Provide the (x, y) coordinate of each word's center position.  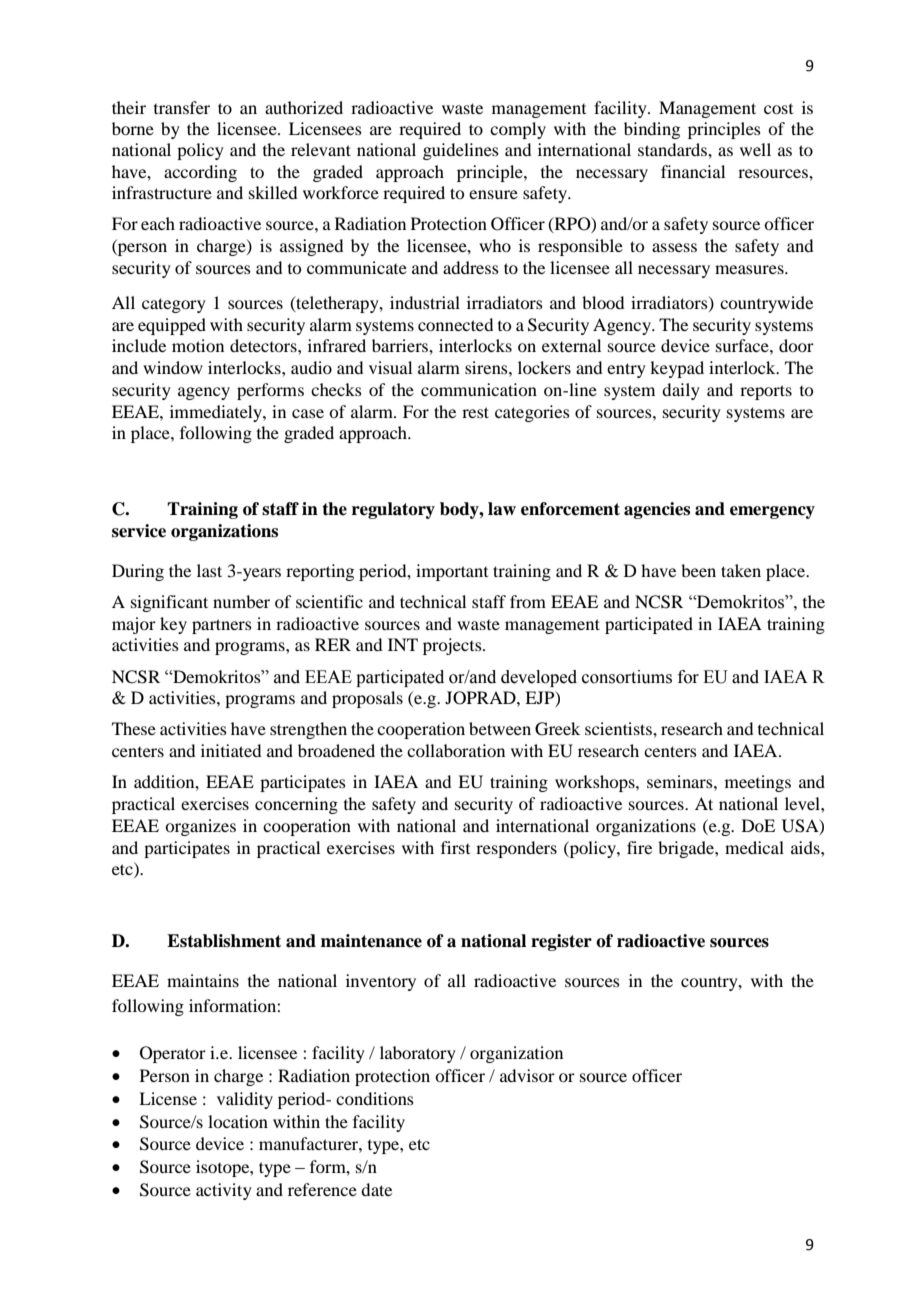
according (200, 173)
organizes (200, 827)
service (139, 531)
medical (754, 847)
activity (224, 1191)
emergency (772, 512)
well (755, 149)
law (502, 509)
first (455, 847)
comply (518, 130)
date (376, 1189)
